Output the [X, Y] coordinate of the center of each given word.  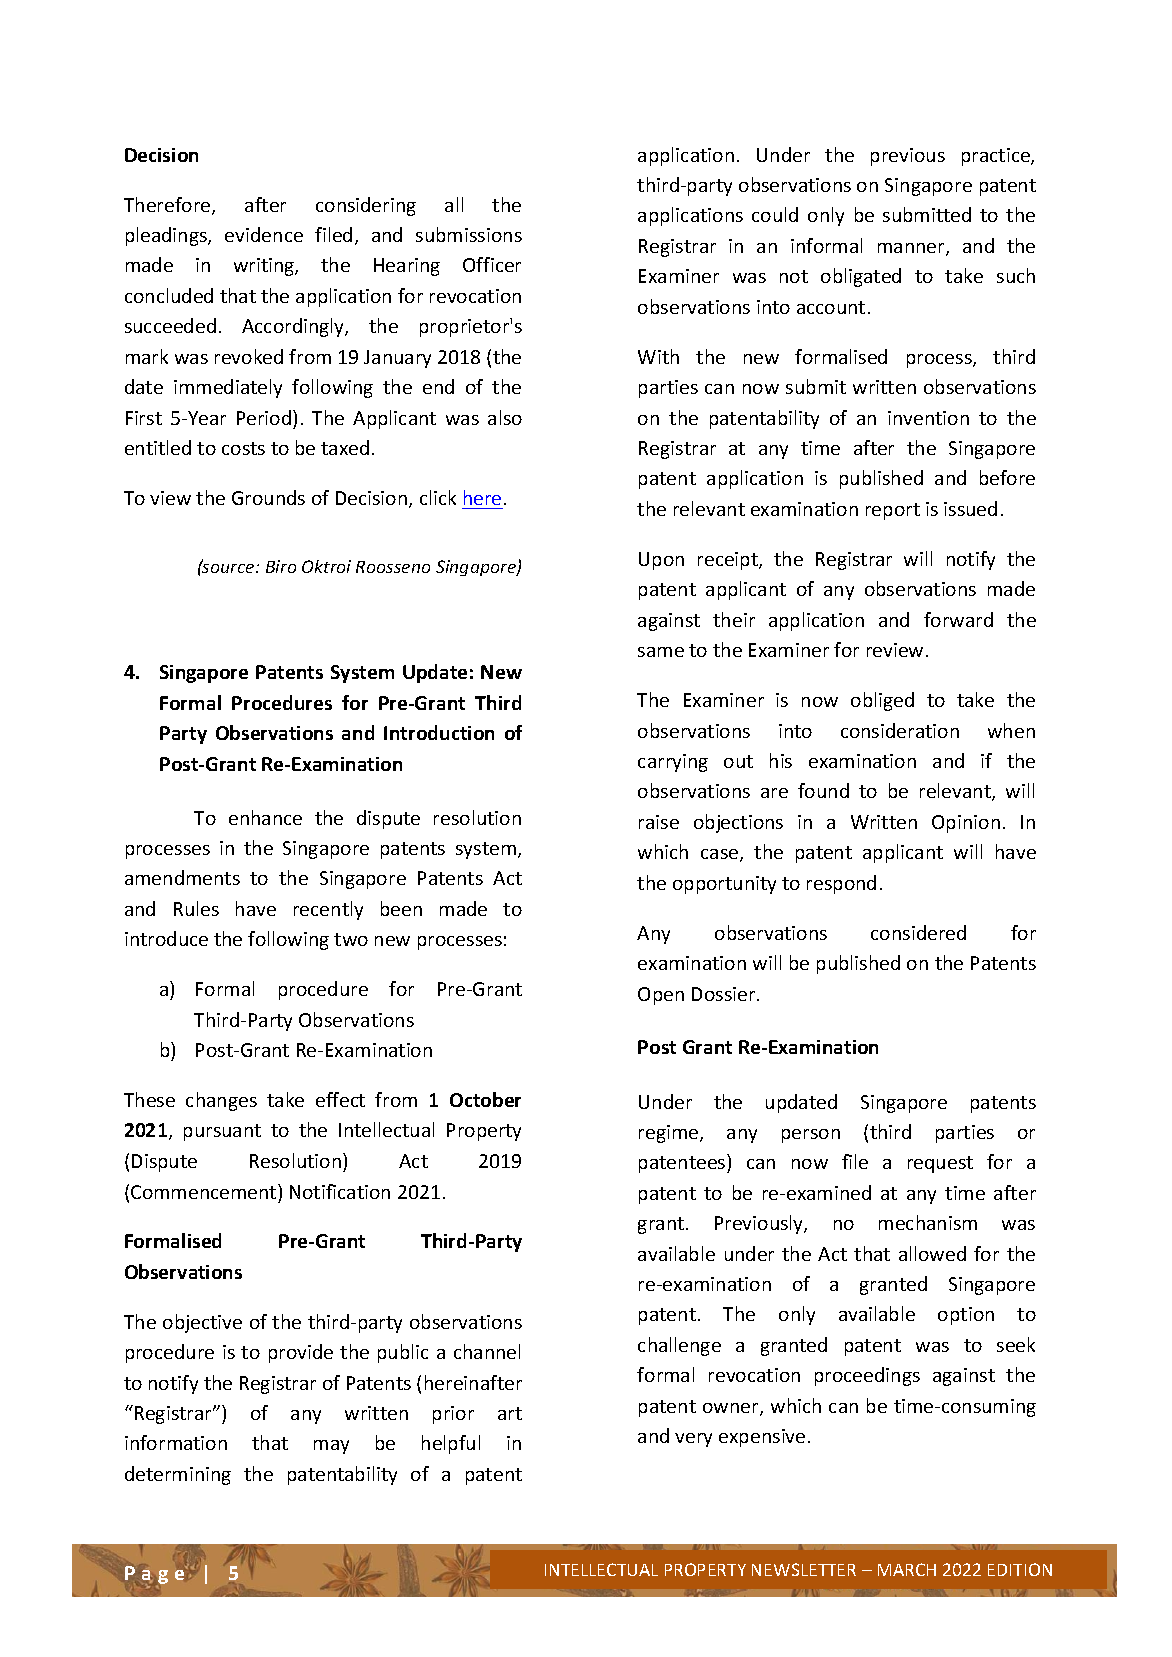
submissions [469, 234]
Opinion [966, 824]
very [693, 1440]
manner [912, 249]
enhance [265, 817]
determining [178, 1475]
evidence [264, 234]
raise [659, 822]
